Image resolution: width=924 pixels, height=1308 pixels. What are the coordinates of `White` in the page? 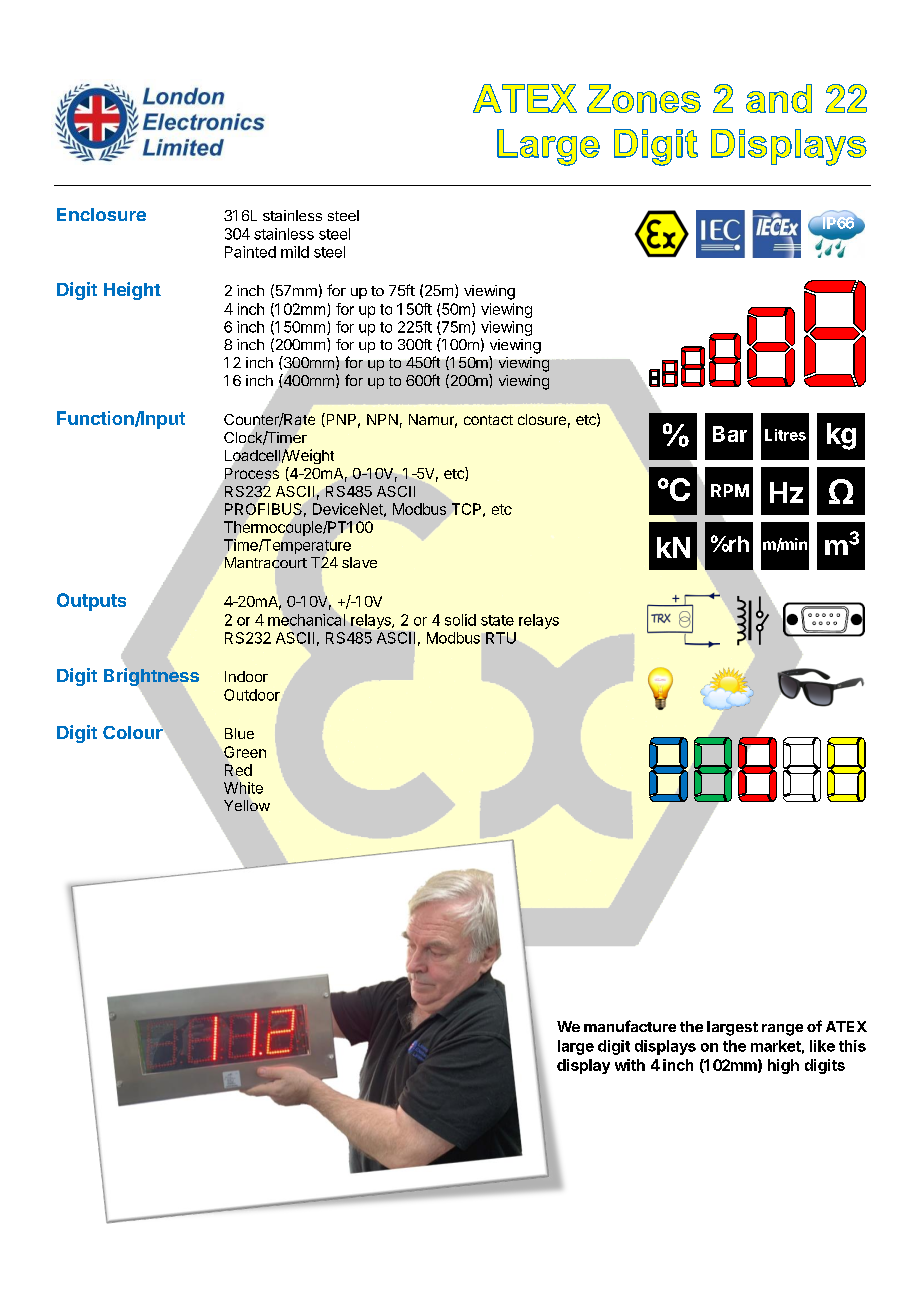 It's located at (243, 788).
